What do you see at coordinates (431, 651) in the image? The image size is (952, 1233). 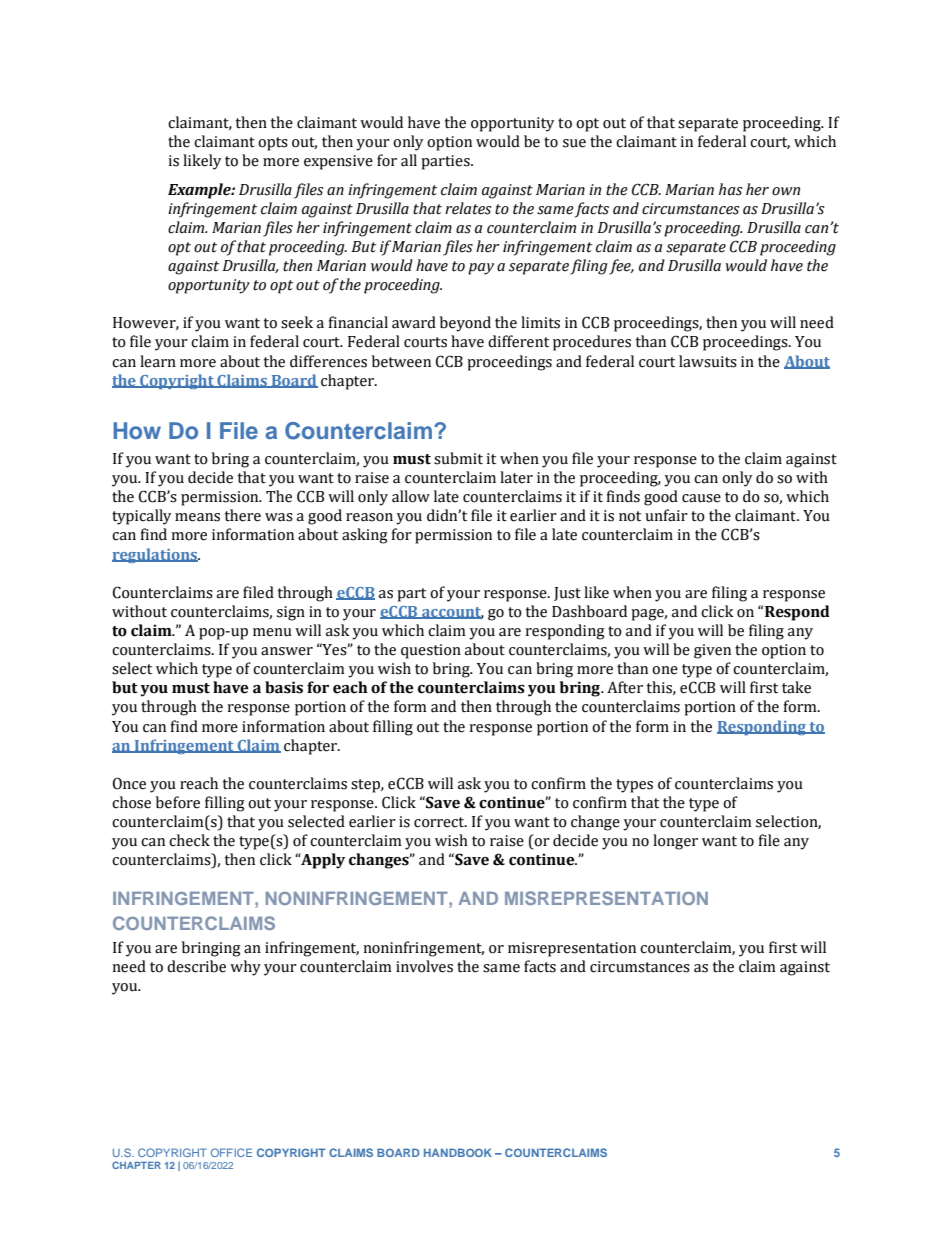 I see `question` at bounding box center [431, 651].
